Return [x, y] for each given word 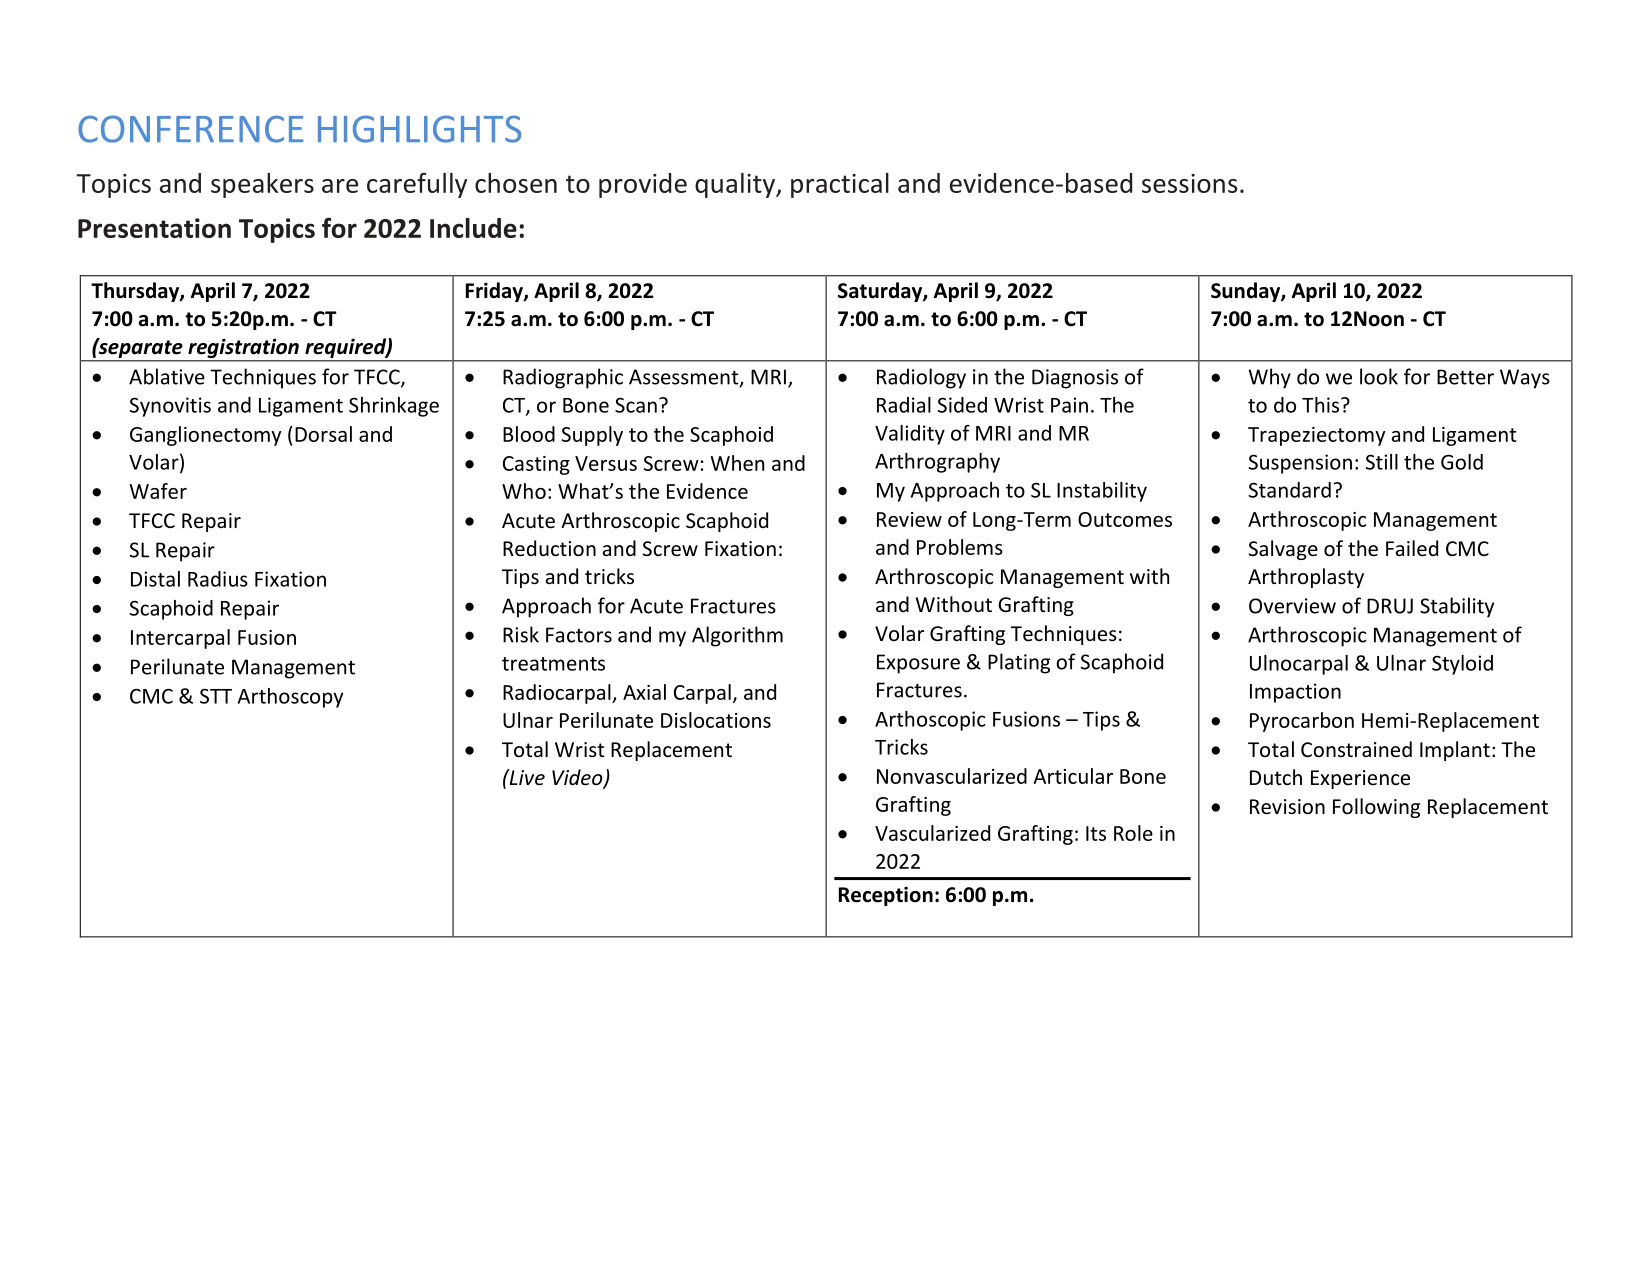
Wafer [158, 491]
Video [578, 778]
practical [840, 185]
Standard [1290, 490]
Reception [886, 896]
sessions [1190, 183]
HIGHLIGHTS [419, 129]
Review [909, 519]
